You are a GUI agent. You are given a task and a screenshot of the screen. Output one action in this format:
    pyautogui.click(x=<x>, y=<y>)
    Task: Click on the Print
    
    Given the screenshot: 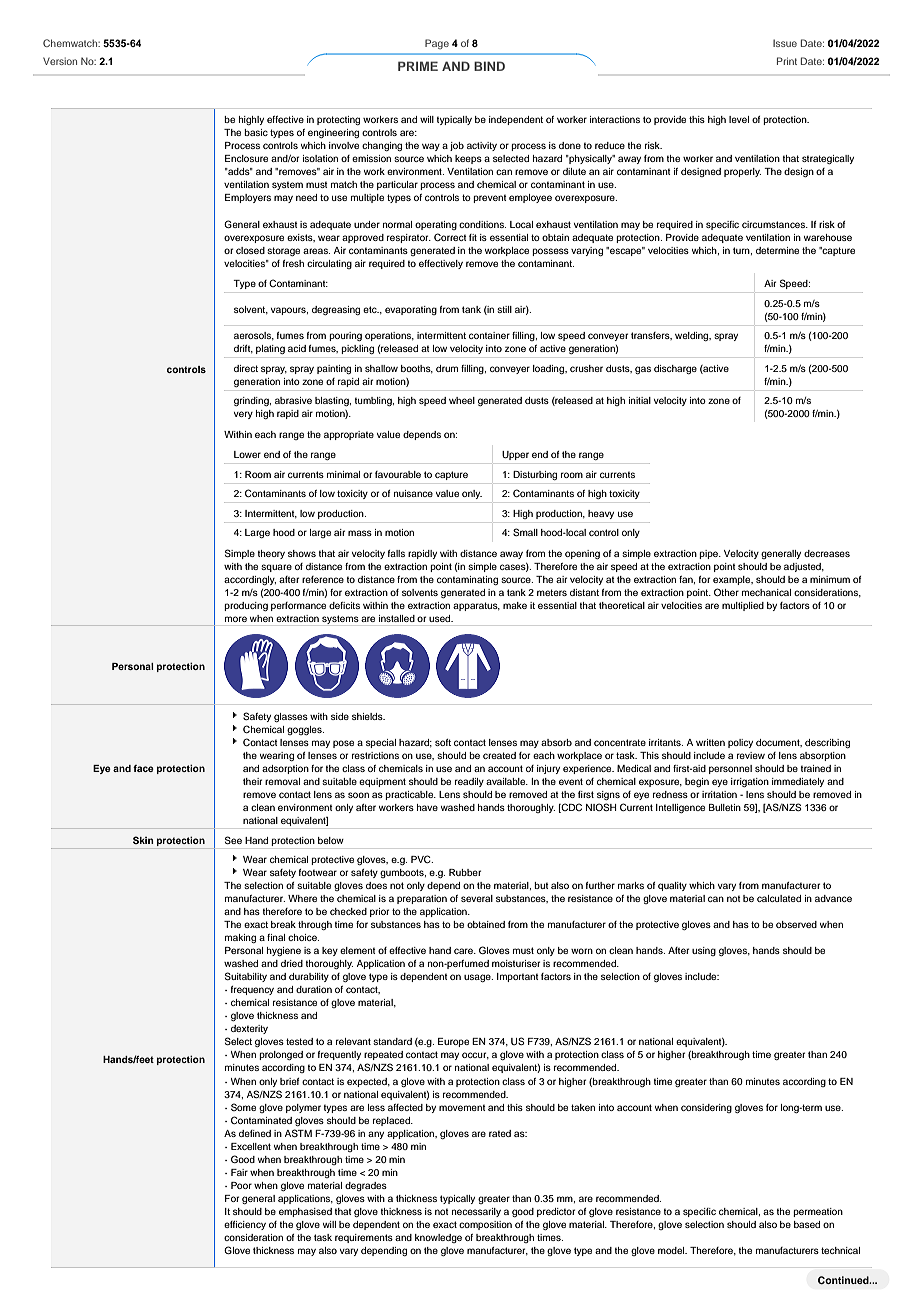 What is the action you would take?
    pyautogui.click(x=787, y=61)
